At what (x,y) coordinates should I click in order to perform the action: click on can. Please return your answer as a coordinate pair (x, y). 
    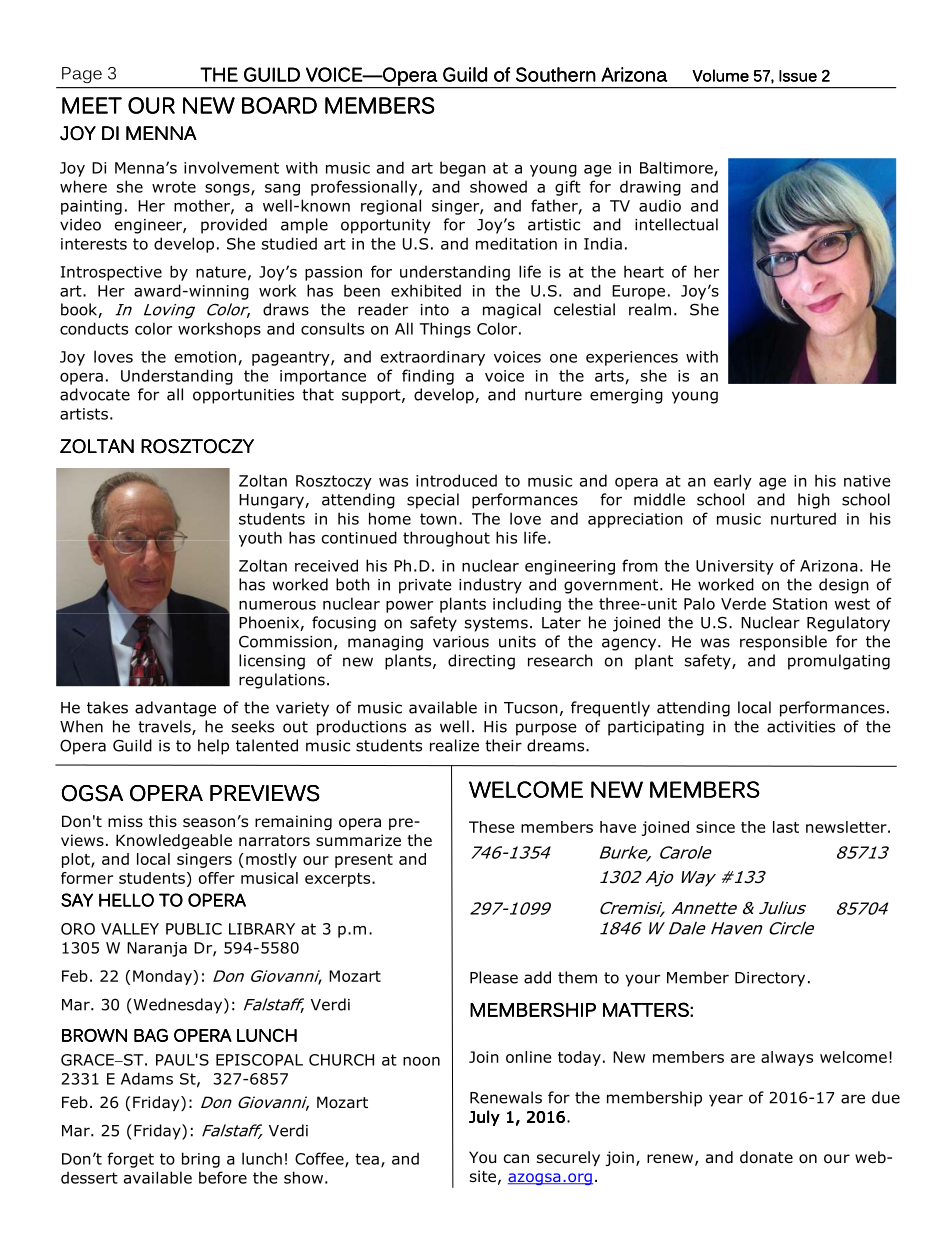
    Looking at the image, I should click on (516, 1159).
